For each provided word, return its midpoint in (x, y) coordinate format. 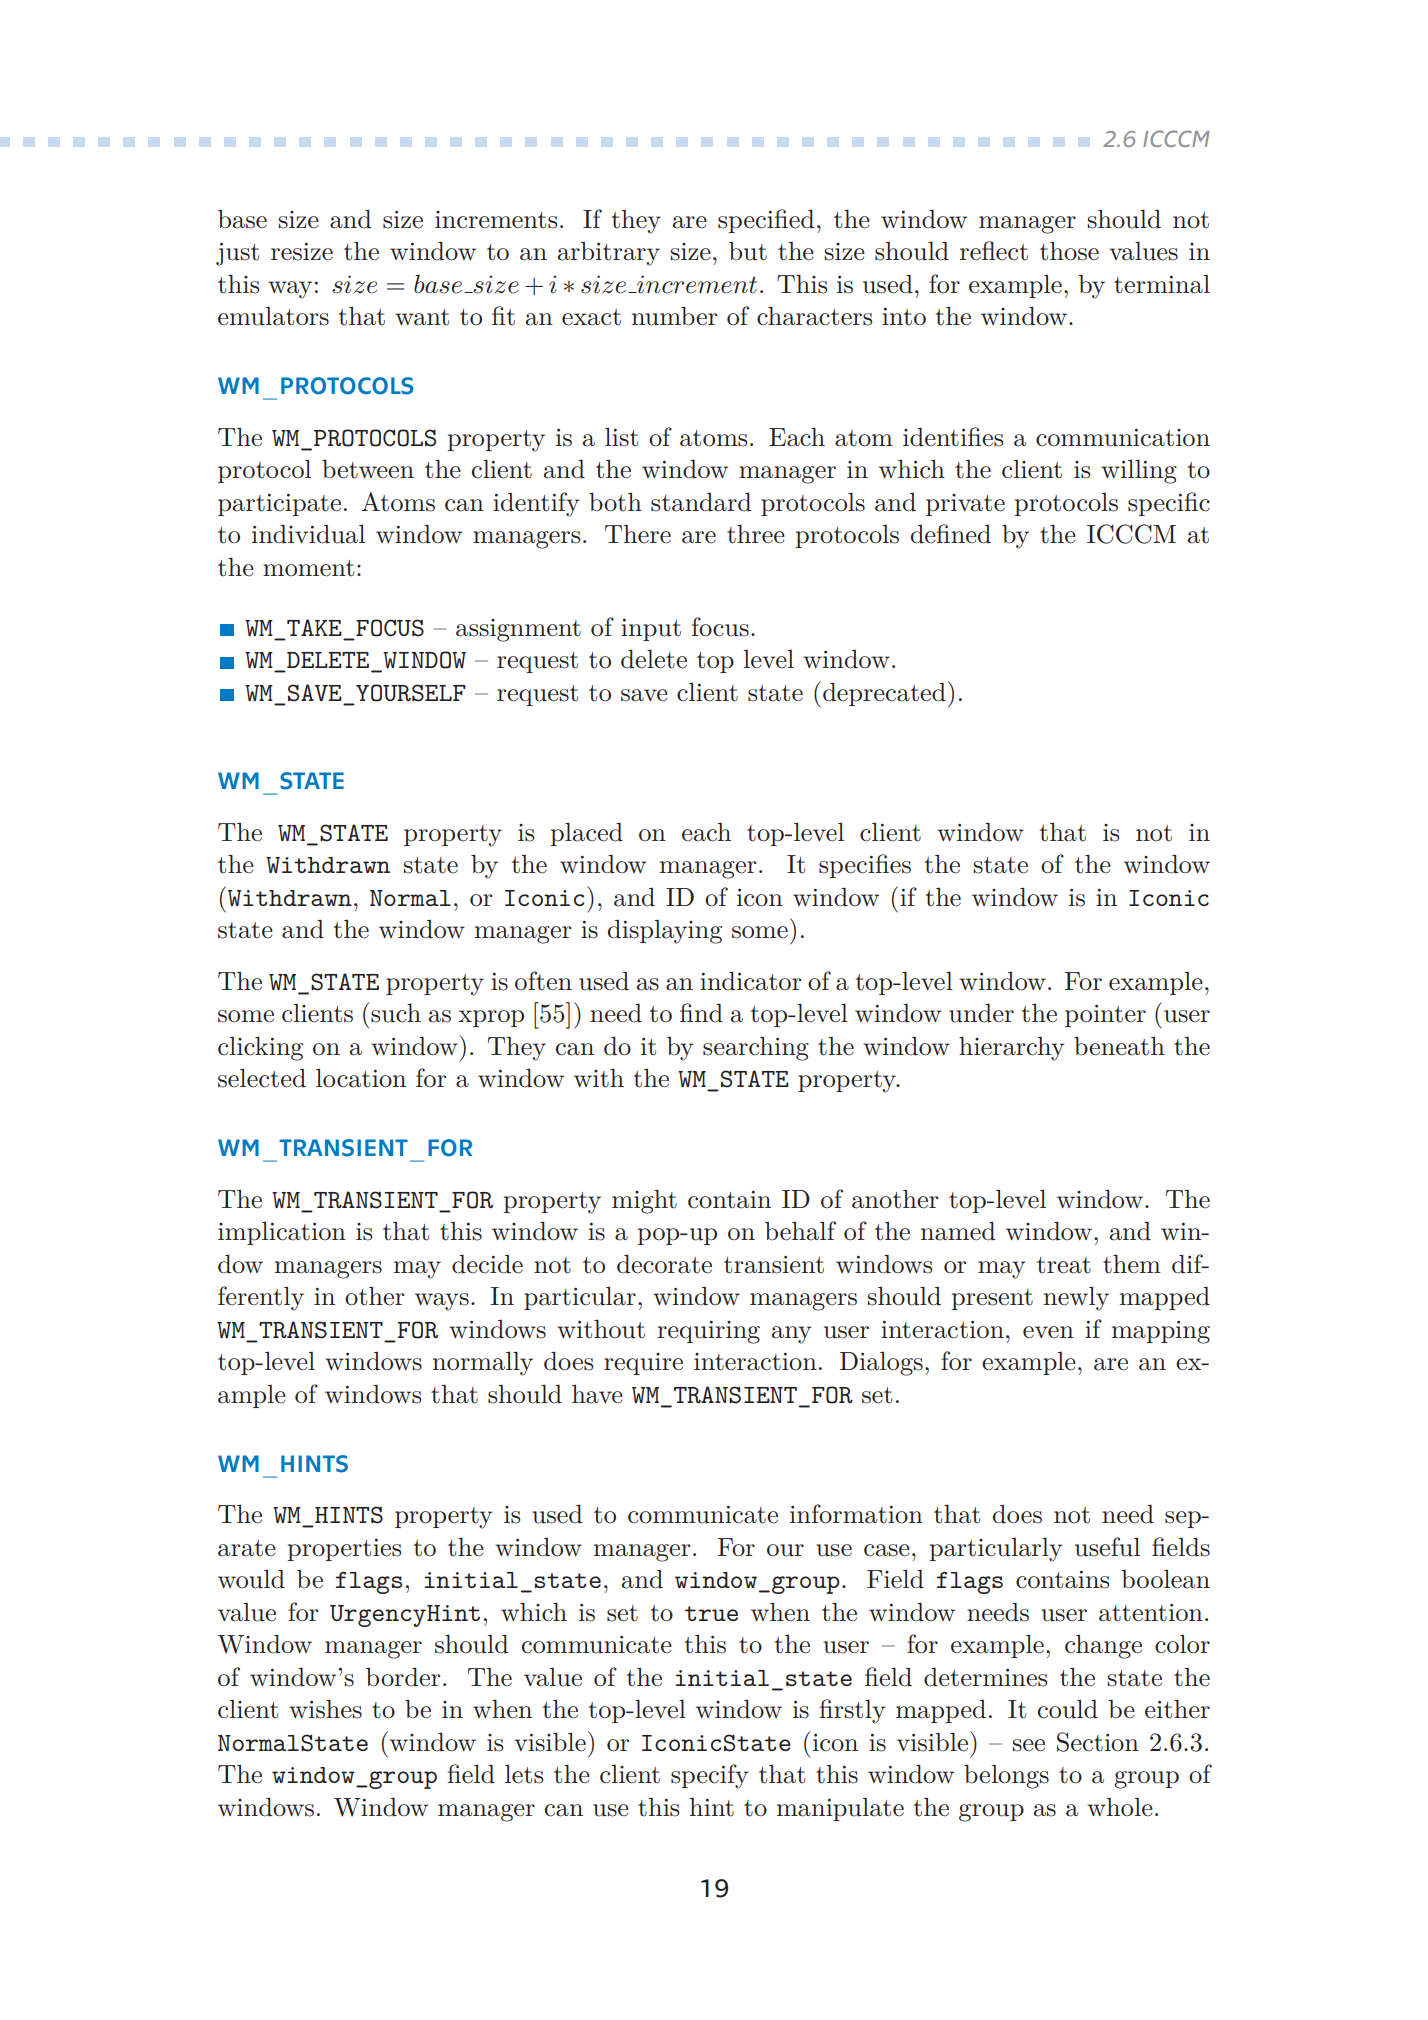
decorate (664, 1264)
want (422, 317)
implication (282, 1233)
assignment (518, 630)
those (1069, 251)
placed (586, 834)
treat (1064, 1265)
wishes (325, 1709)
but (748, 251)
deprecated (884, 694)
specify (709, 1776)
